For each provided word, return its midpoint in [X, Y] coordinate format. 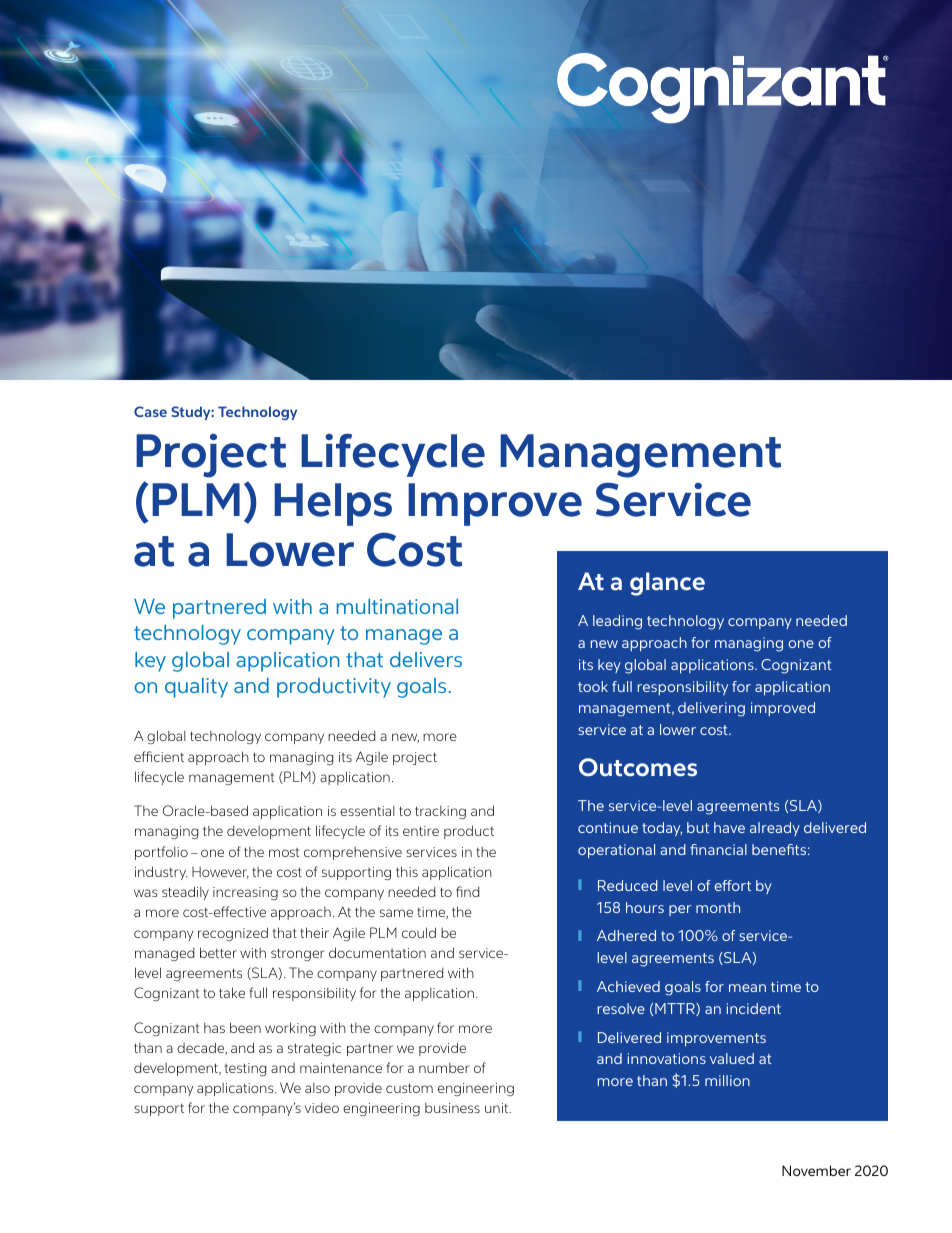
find [467, 891]
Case [150, 411]
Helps [333, 504]
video [322, 1108]
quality [196, 688]
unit [498, 1108]
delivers [426, 659]
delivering [711, 709]
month [718, 907]
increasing [245, 893]
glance [667, 584]
